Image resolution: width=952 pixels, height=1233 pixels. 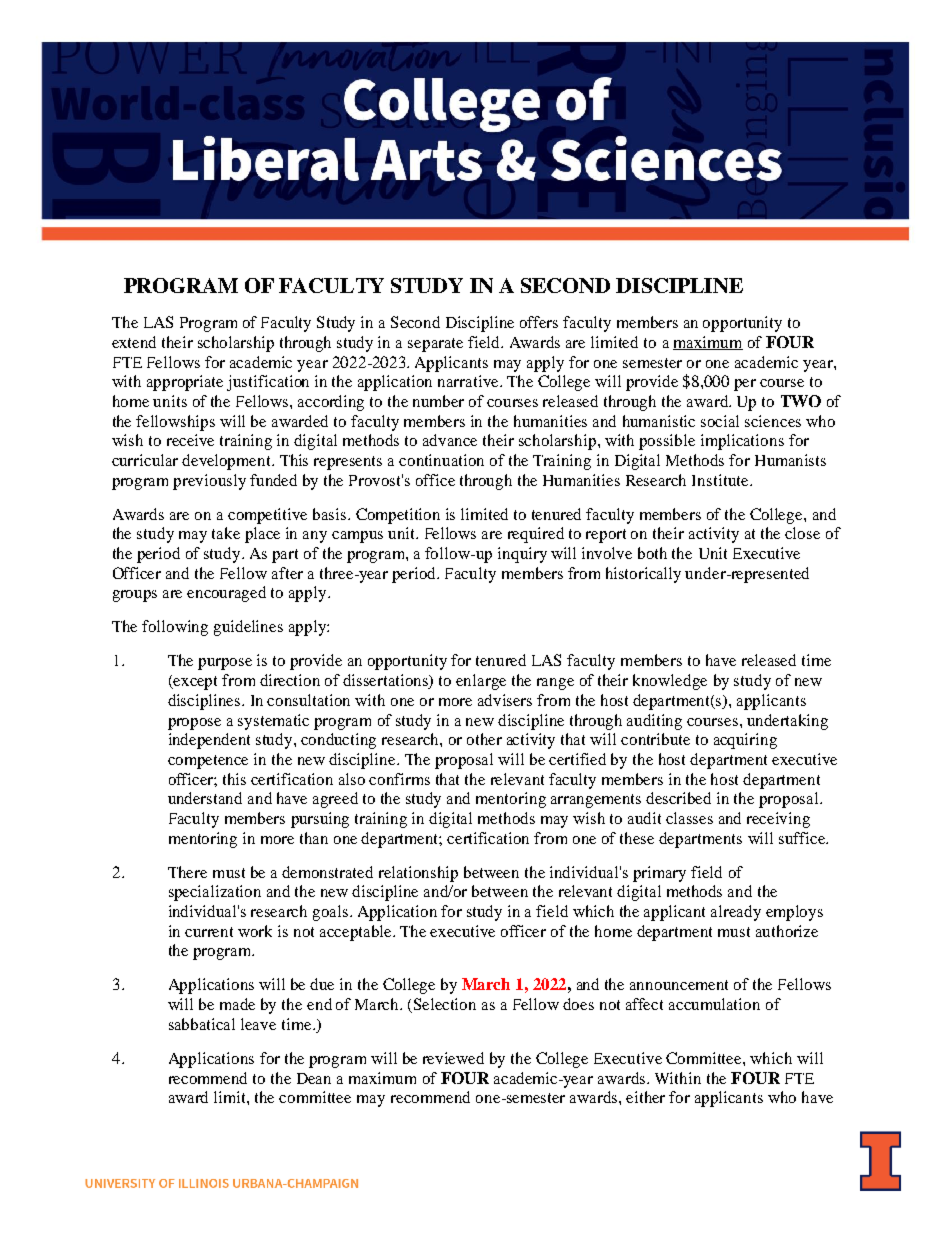 What do you see at coordinates (536, 535) in the screenshot?
I see `required` at bounding box center [536, 535].
